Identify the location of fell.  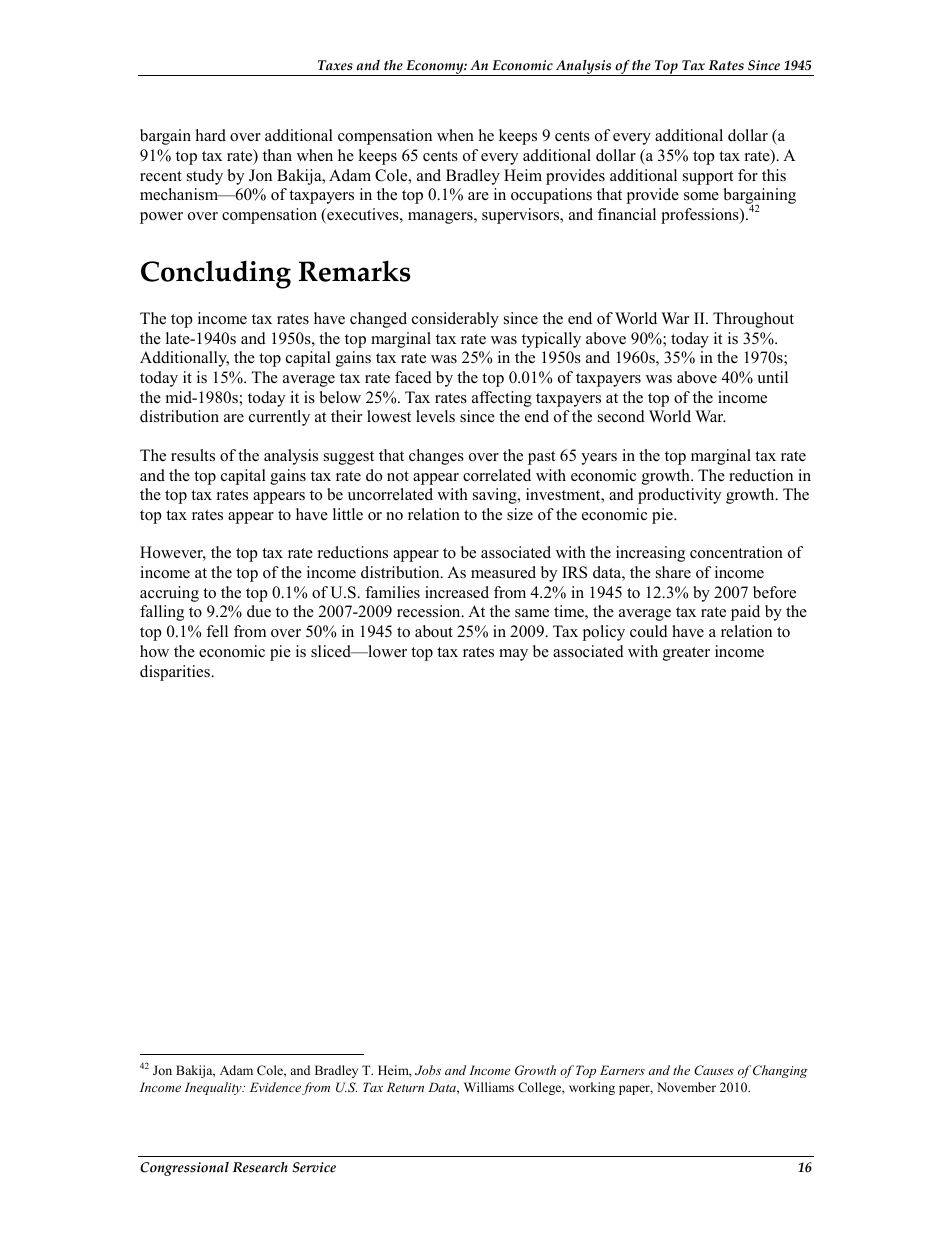
(217, 631).
